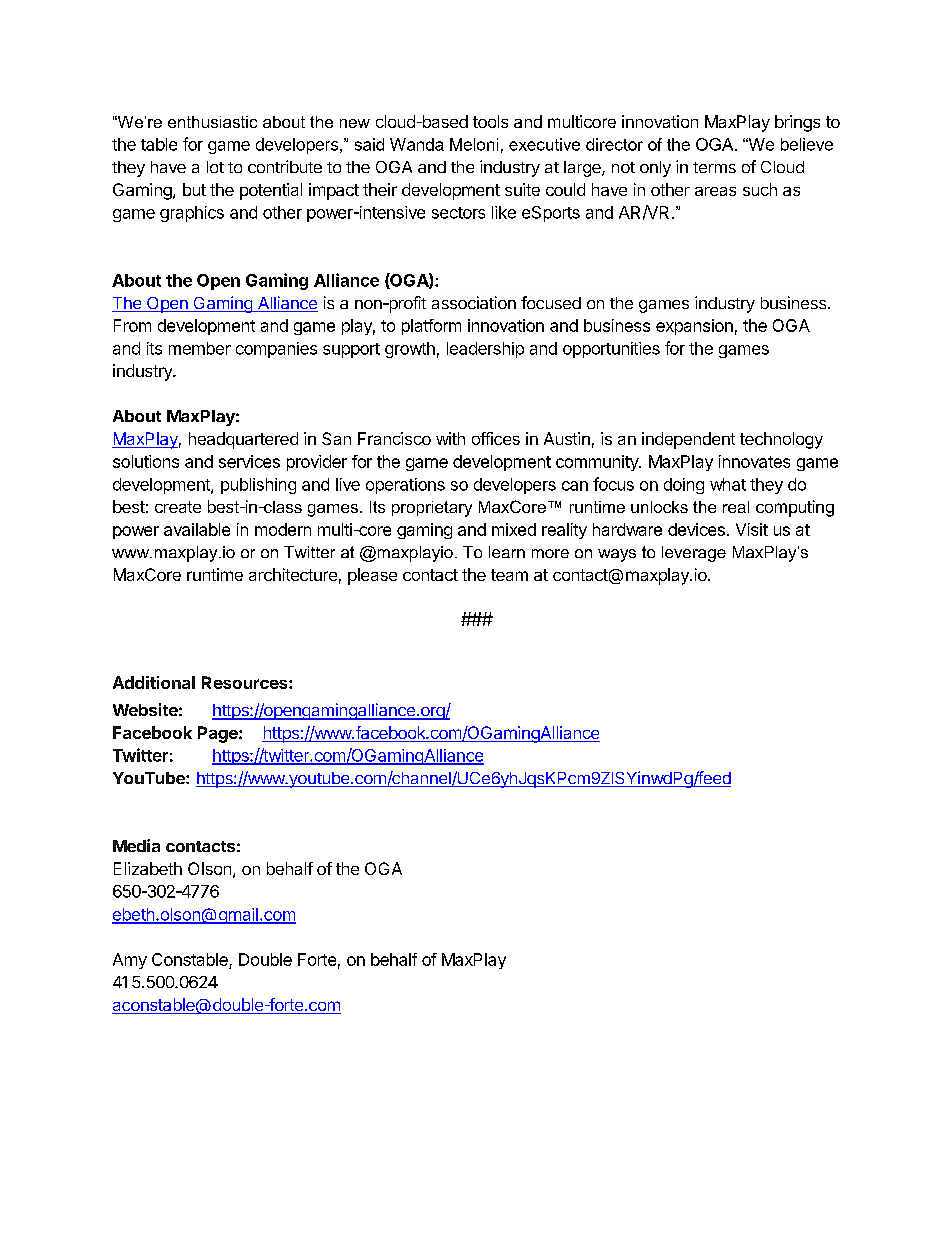  What do you see at coordinates (215, 167) in the page?
I see `lot` at bounding box center [215, 167].
